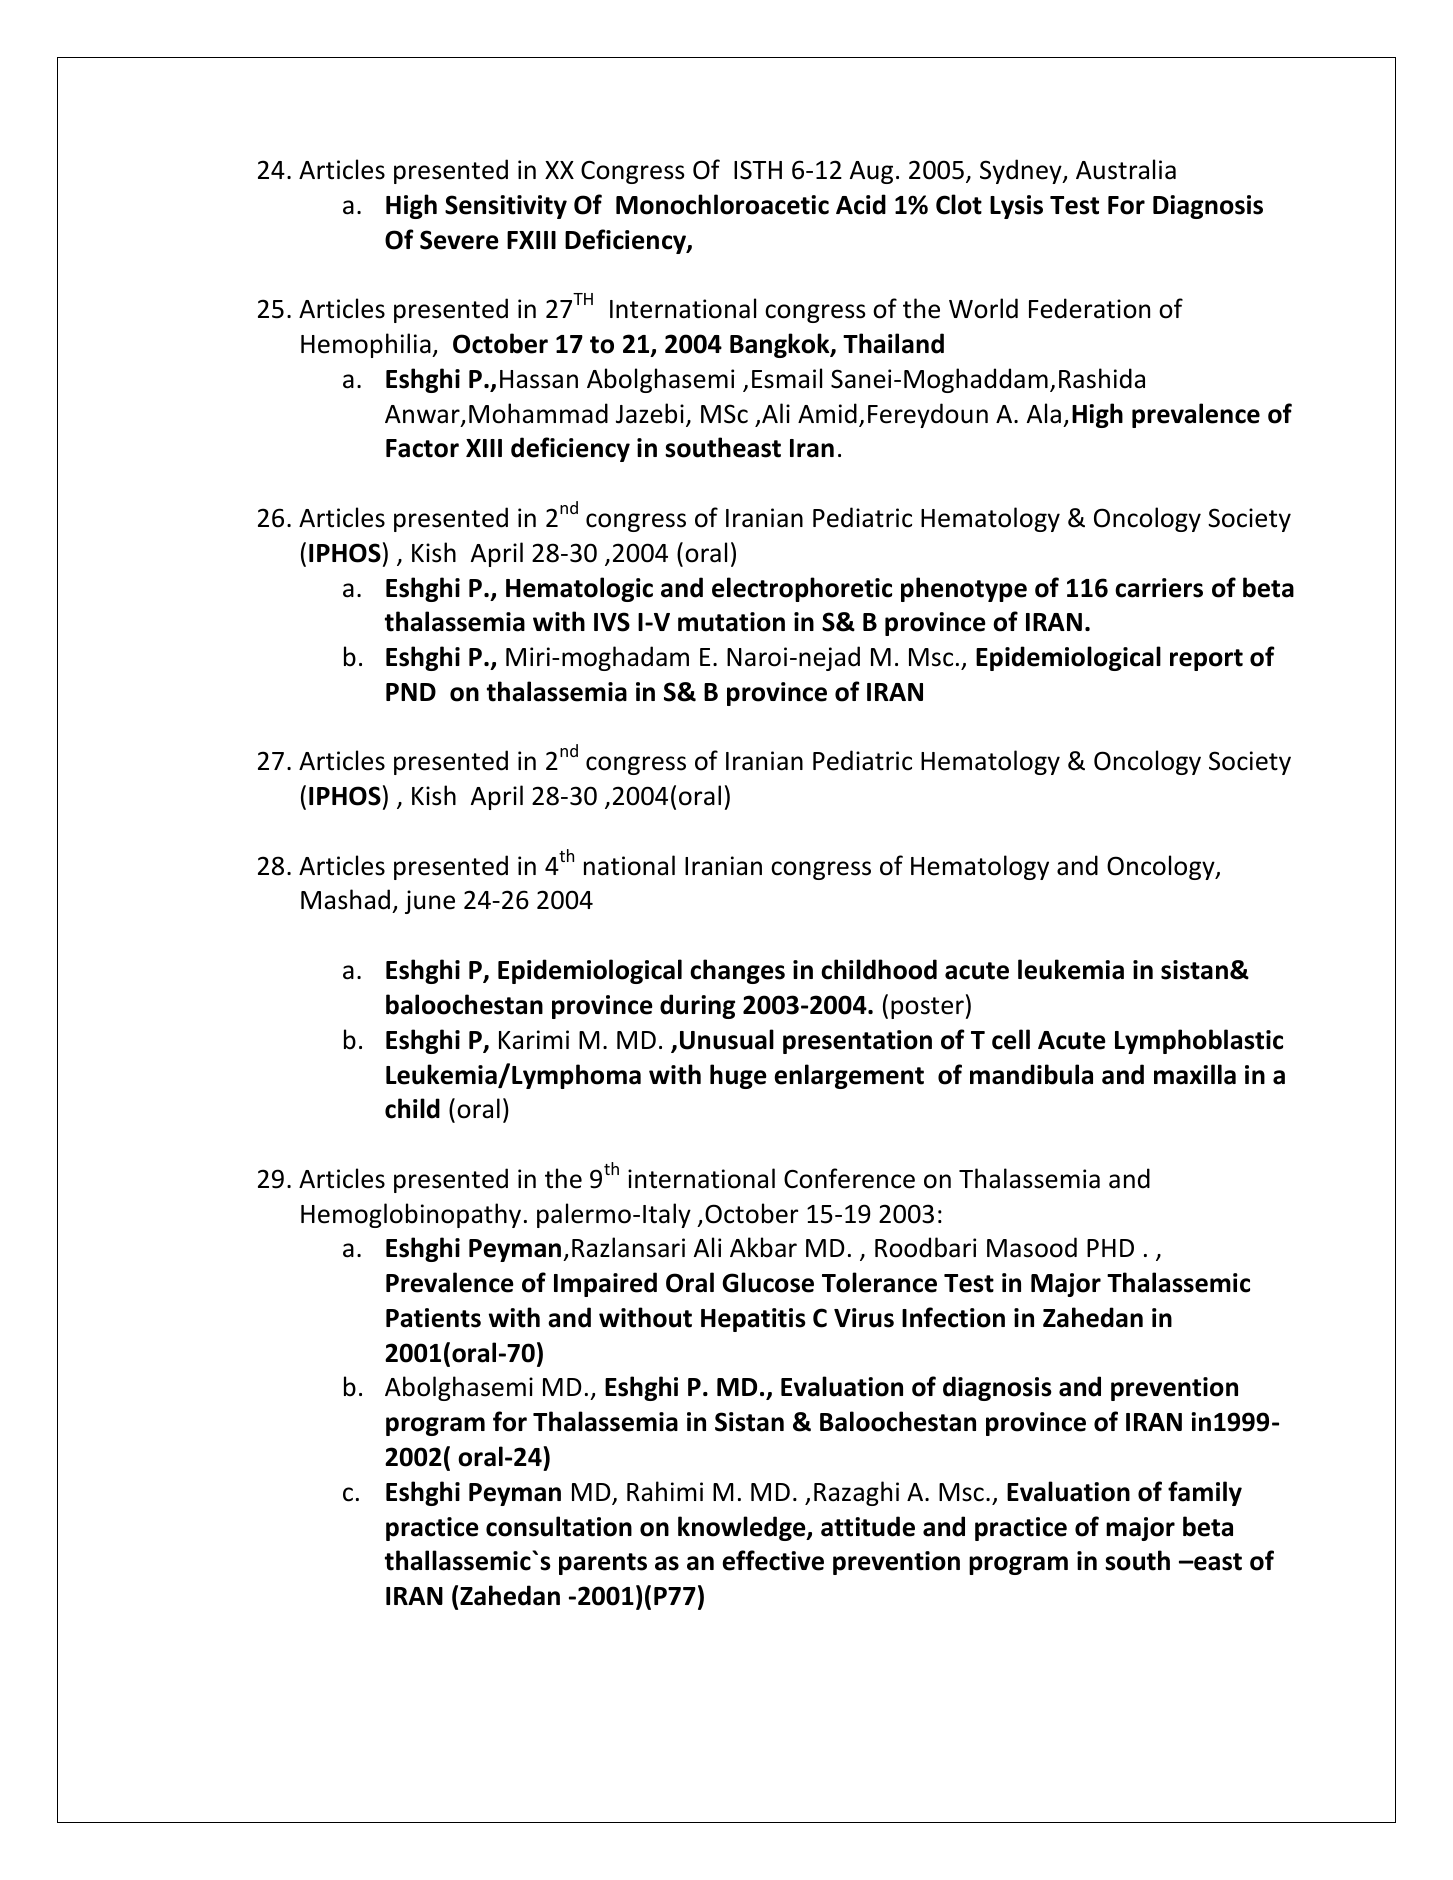 This screenshot has width=1453, height=1880. What do you see at coordinates (1126, 169) in the screenshot?
I see `Australia` at bounding box center [1126, 169].
